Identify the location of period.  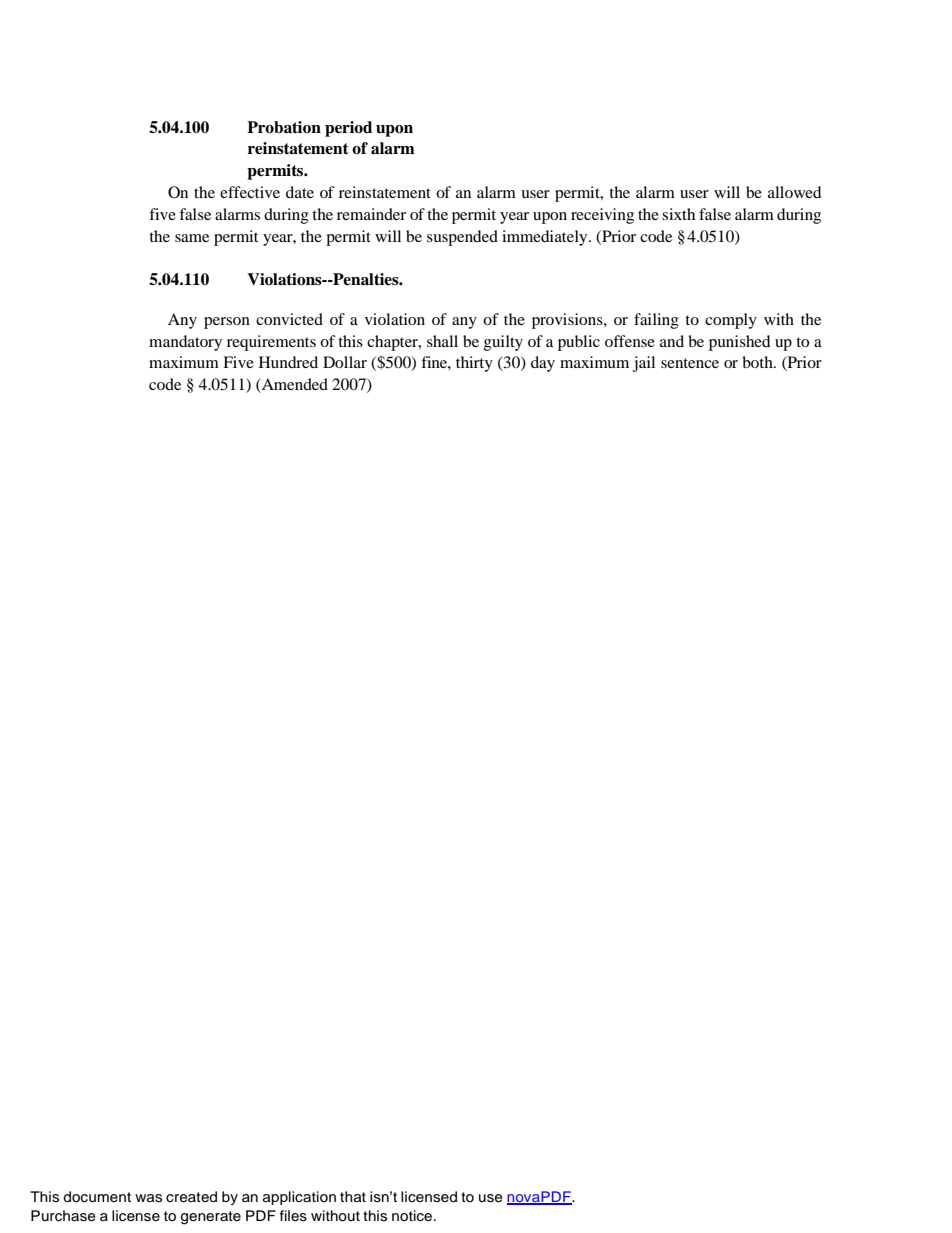
(348, 129).
